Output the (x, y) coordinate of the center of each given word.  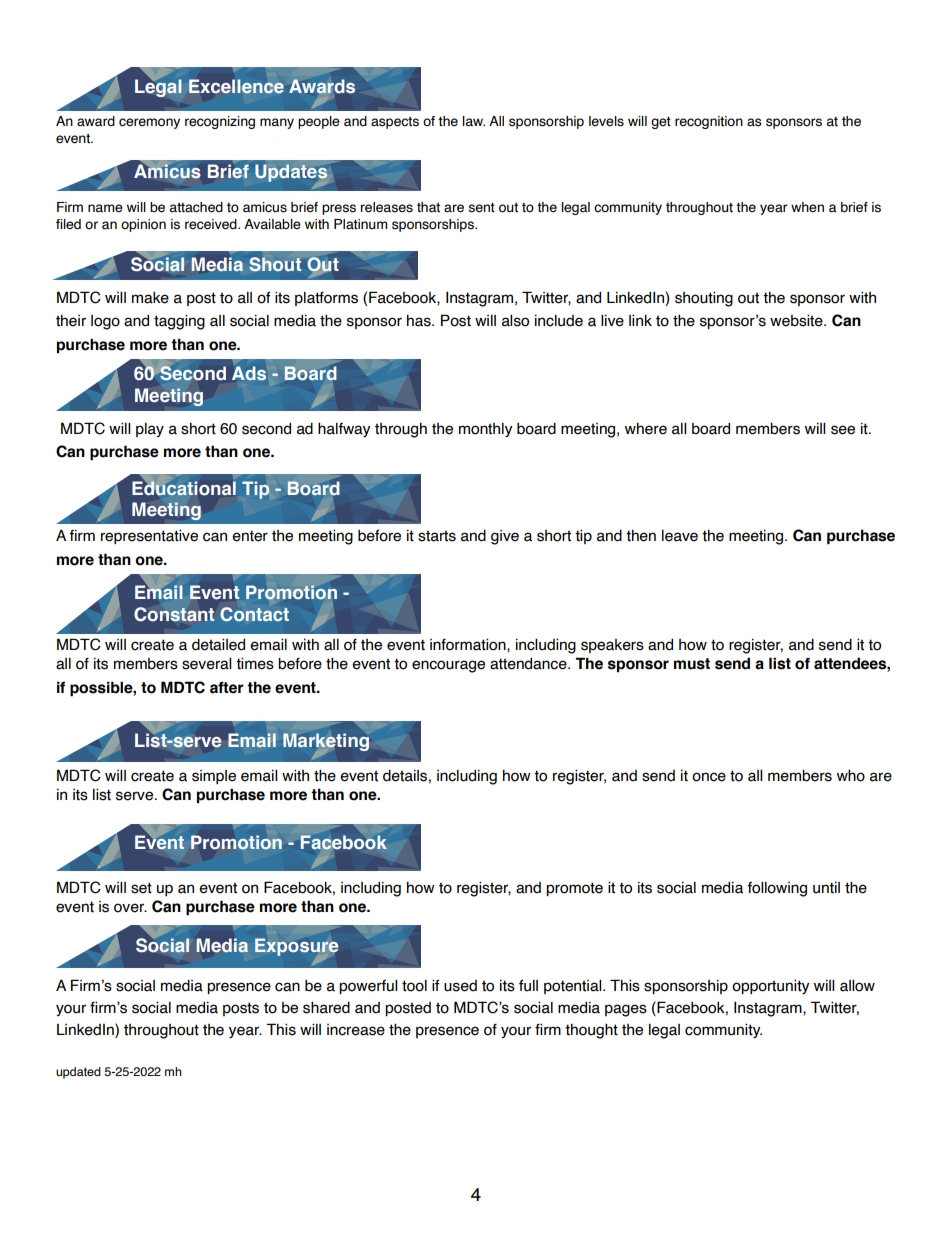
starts (437, 536)
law (474, 121)
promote (574, 889)
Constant (174, 614)
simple (214, 777)
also (515, 320)
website (797, 320)
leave (680, 536)
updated (78, 1073)
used (460, 986)
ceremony (149, 123)
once (709, 777)
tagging (179, 322)
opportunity (771, 986)
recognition (709, 122)
